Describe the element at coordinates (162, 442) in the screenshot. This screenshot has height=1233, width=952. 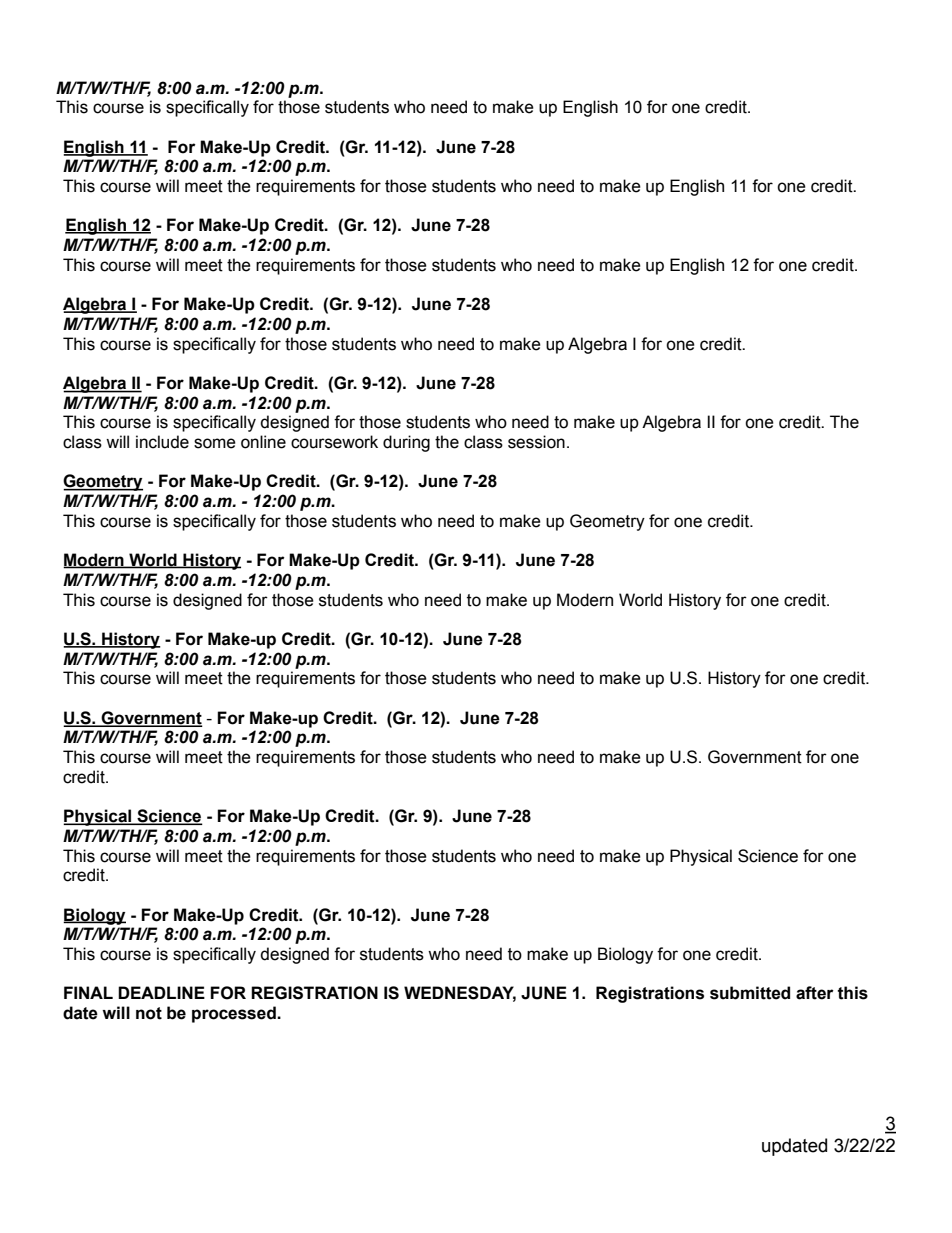
I see `include` at that location.
